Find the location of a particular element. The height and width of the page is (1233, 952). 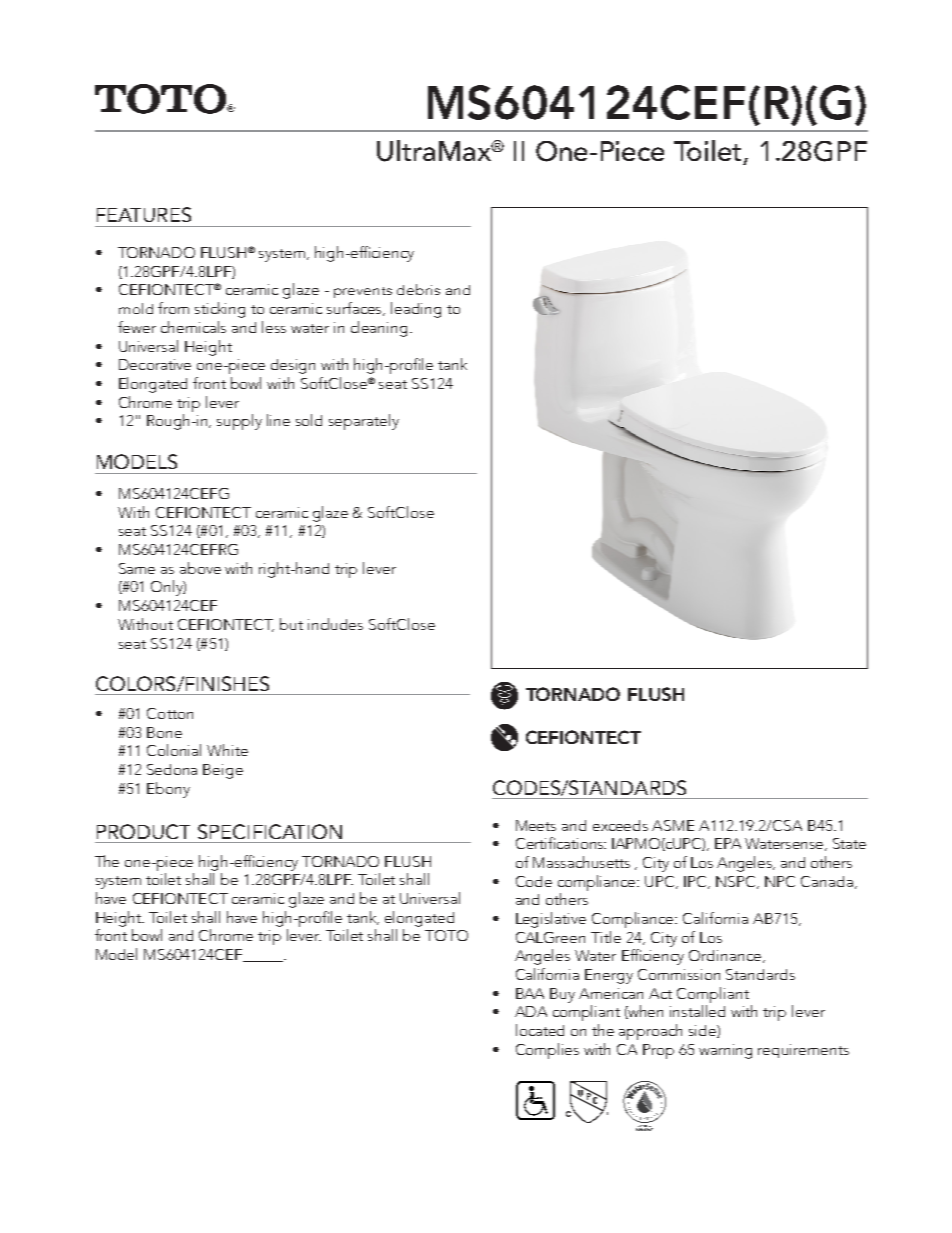

supply is located at coordinates (239, 422).
